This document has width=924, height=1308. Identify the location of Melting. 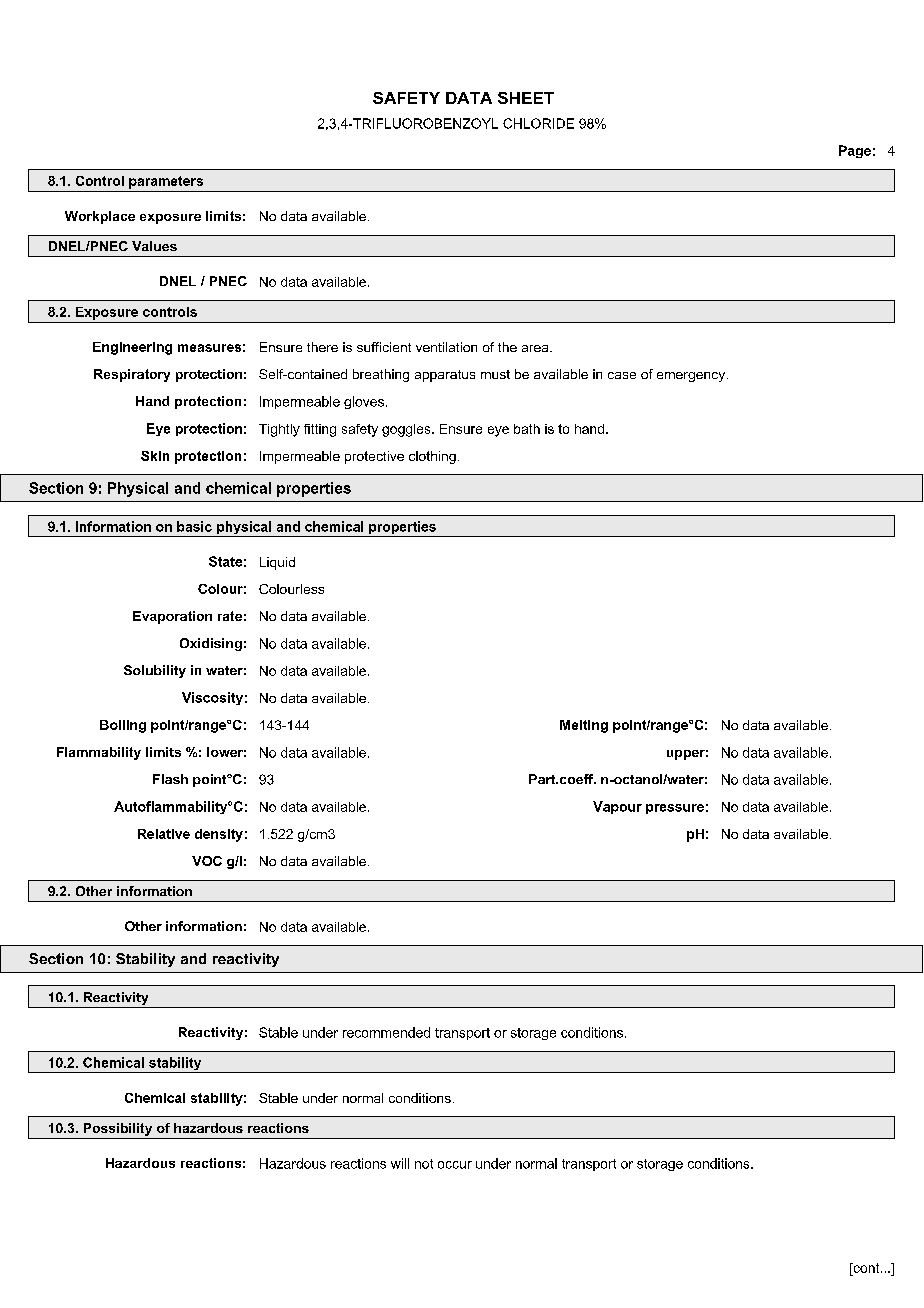
(584, 726).
